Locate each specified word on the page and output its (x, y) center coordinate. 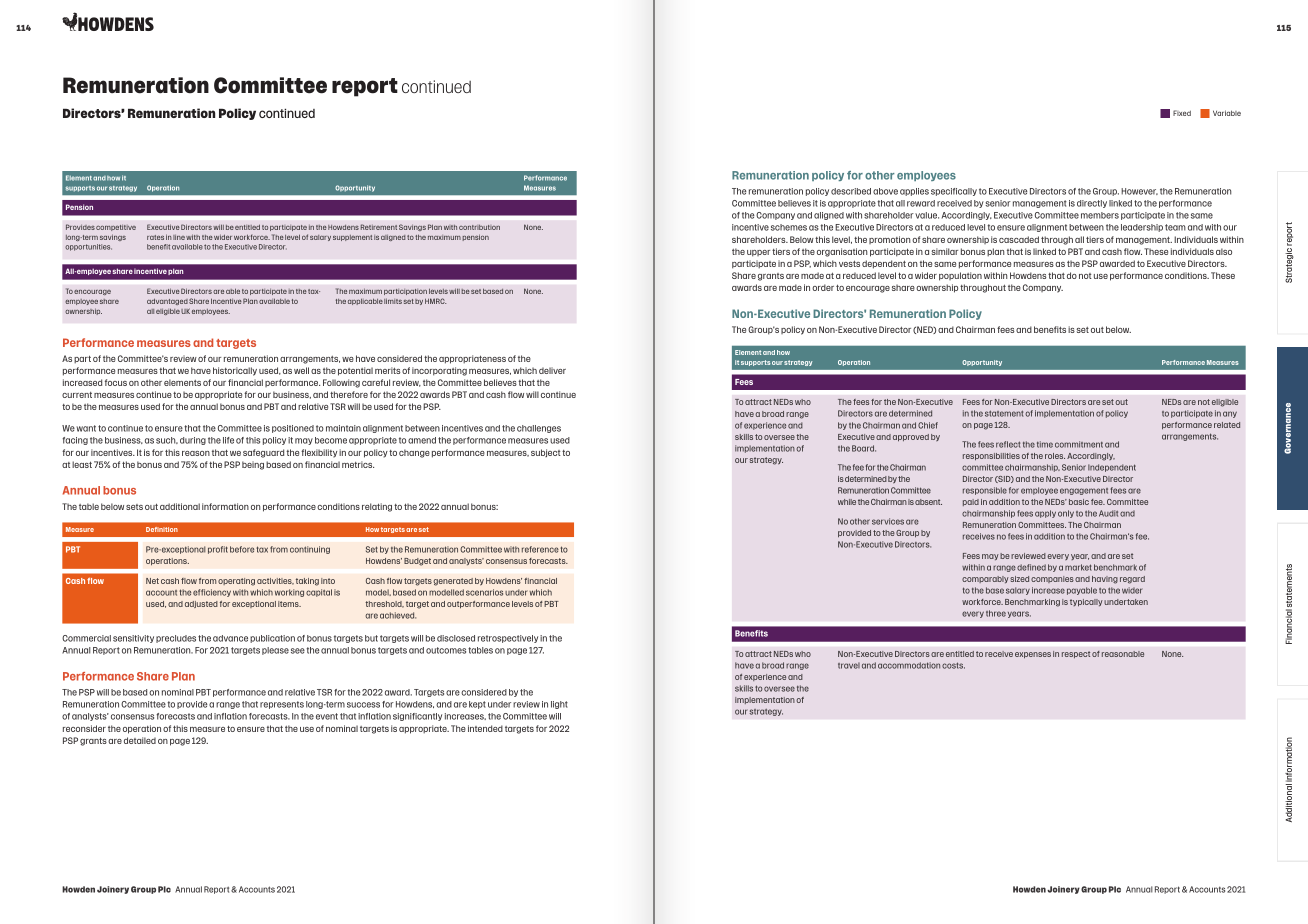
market (1078, 567)
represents (282, 705)
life (228, 440)
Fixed (1182, 113)
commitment (1079, 444)
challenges (539, 429)
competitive (116, 228)
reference (540, 549)
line (179, 237)
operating (236, 582)
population (960, 276)
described (851, 191)
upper (758, 253)
